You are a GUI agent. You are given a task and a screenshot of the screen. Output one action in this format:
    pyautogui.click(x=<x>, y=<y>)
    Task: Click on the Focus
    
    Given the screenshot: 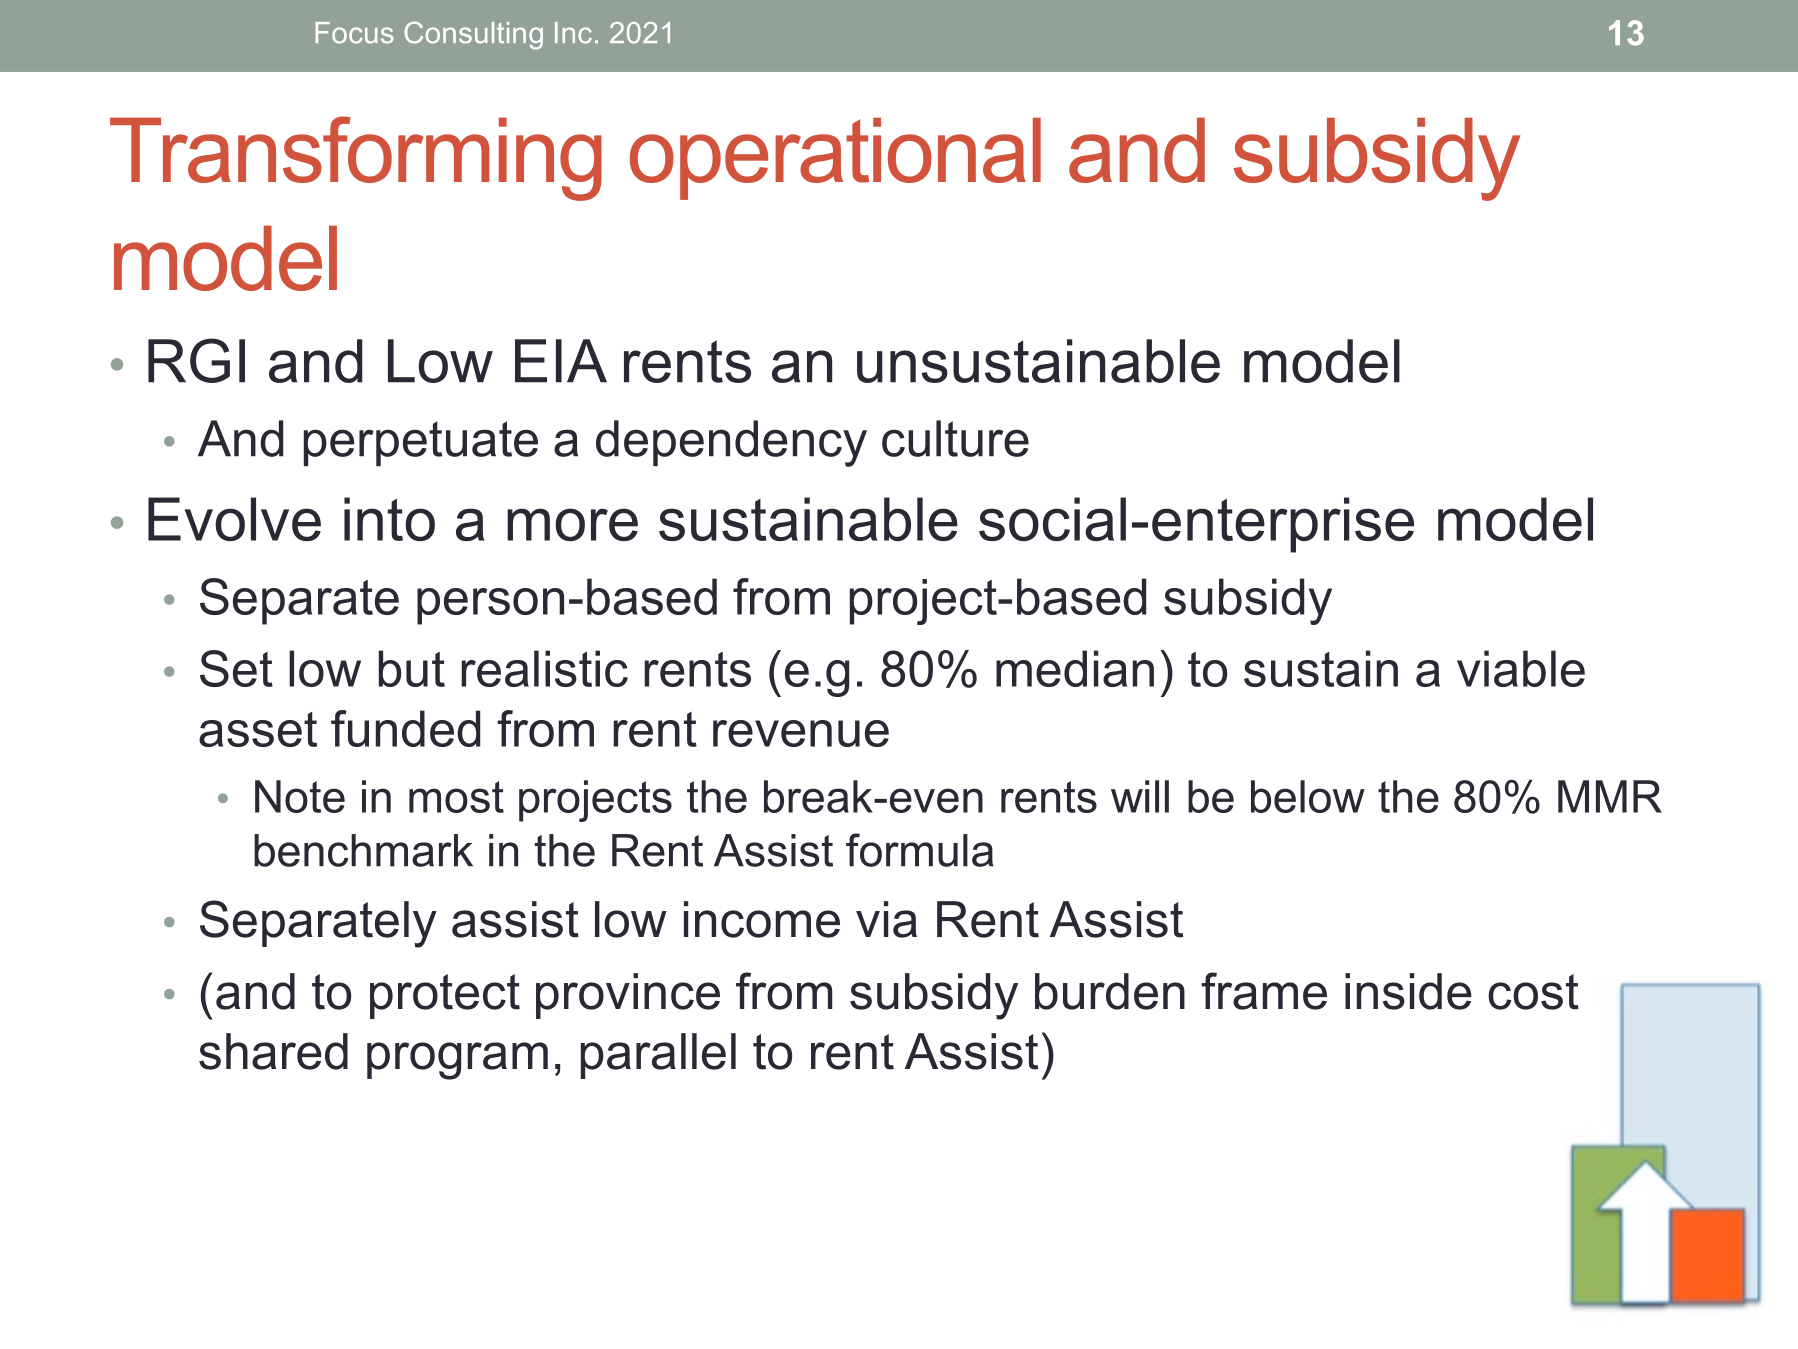 What is the action you would take?
    pyautogui.click(x=354, y=33)
